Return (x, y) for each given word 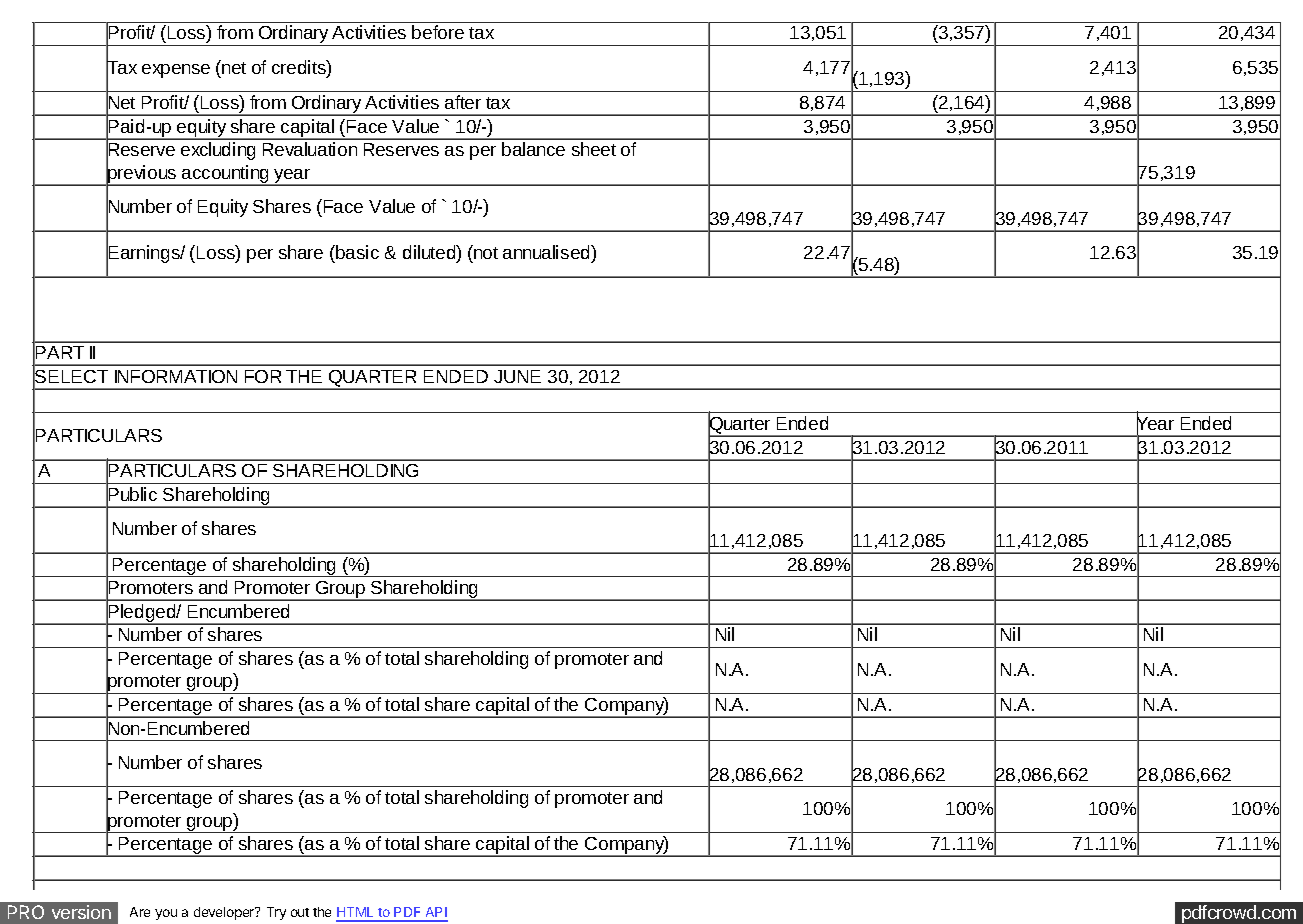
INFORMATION (176, 376)
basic (356, 252)
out (300, 912)
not (485, 252)
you (166, 914)
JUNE (517, 376)
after (463, 102)
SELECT (70, 377)
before (438, 32)
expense (176, 71)
